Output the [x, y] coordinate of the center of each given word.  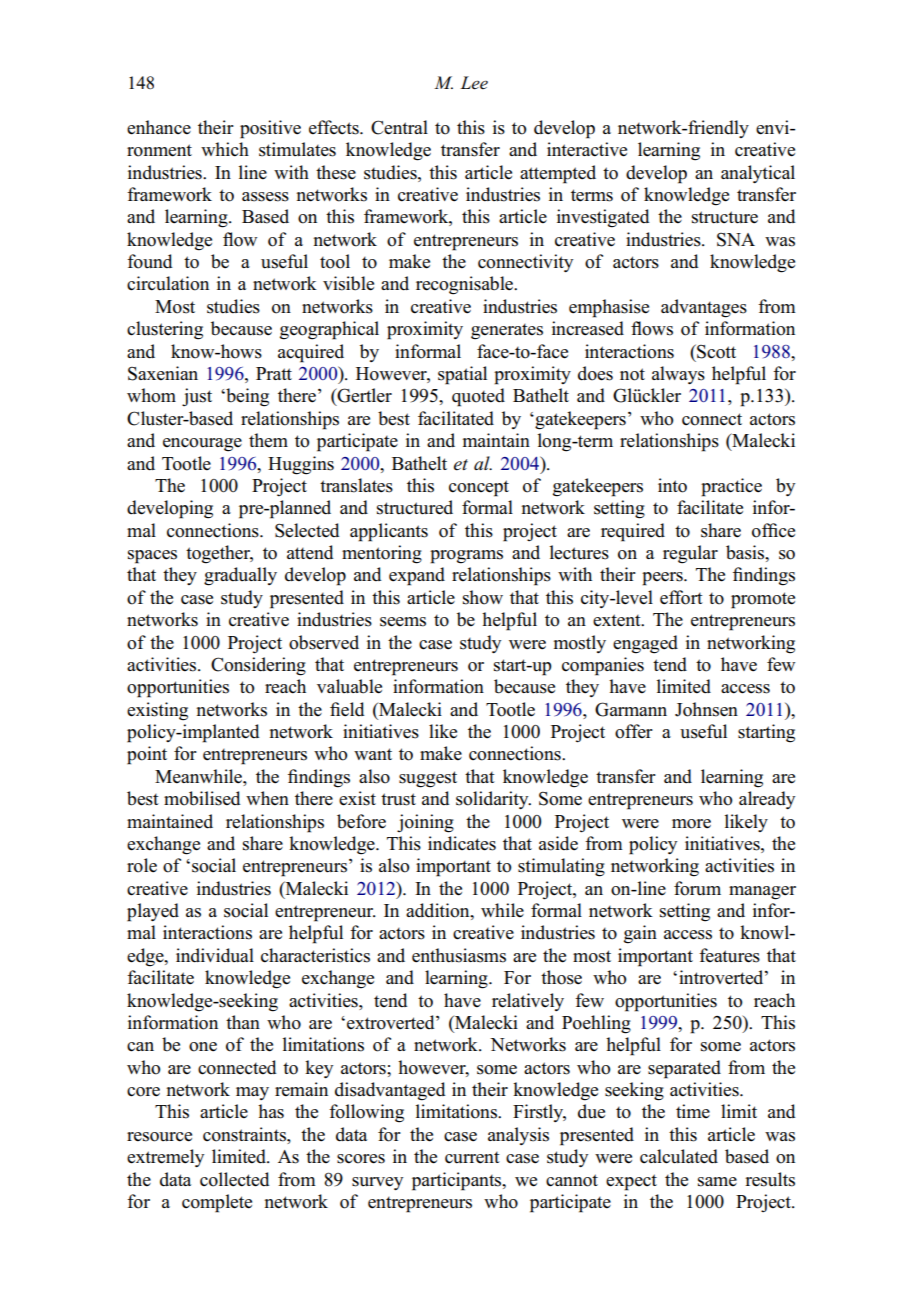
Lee [474, 83]
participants [458, 1181]
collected [234, 1179]
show [483, 597]
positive [270, 129]
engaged [645, 644]
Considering [258, 666]
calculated [679, 1156]
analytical [758, 174]
